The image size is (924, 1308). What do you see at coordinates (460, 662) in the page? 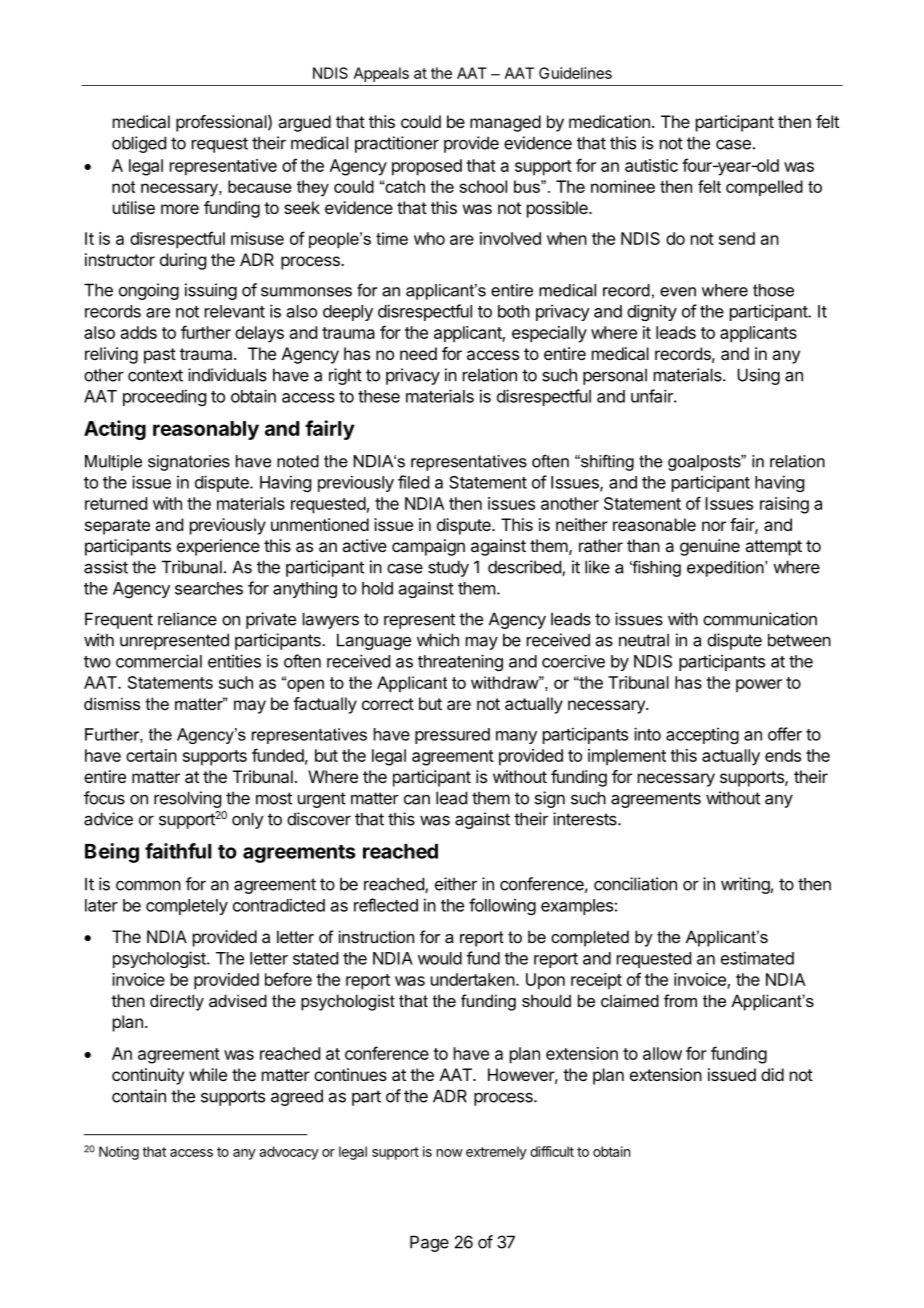
I see `threatening` at bounding box center [460, 662].
